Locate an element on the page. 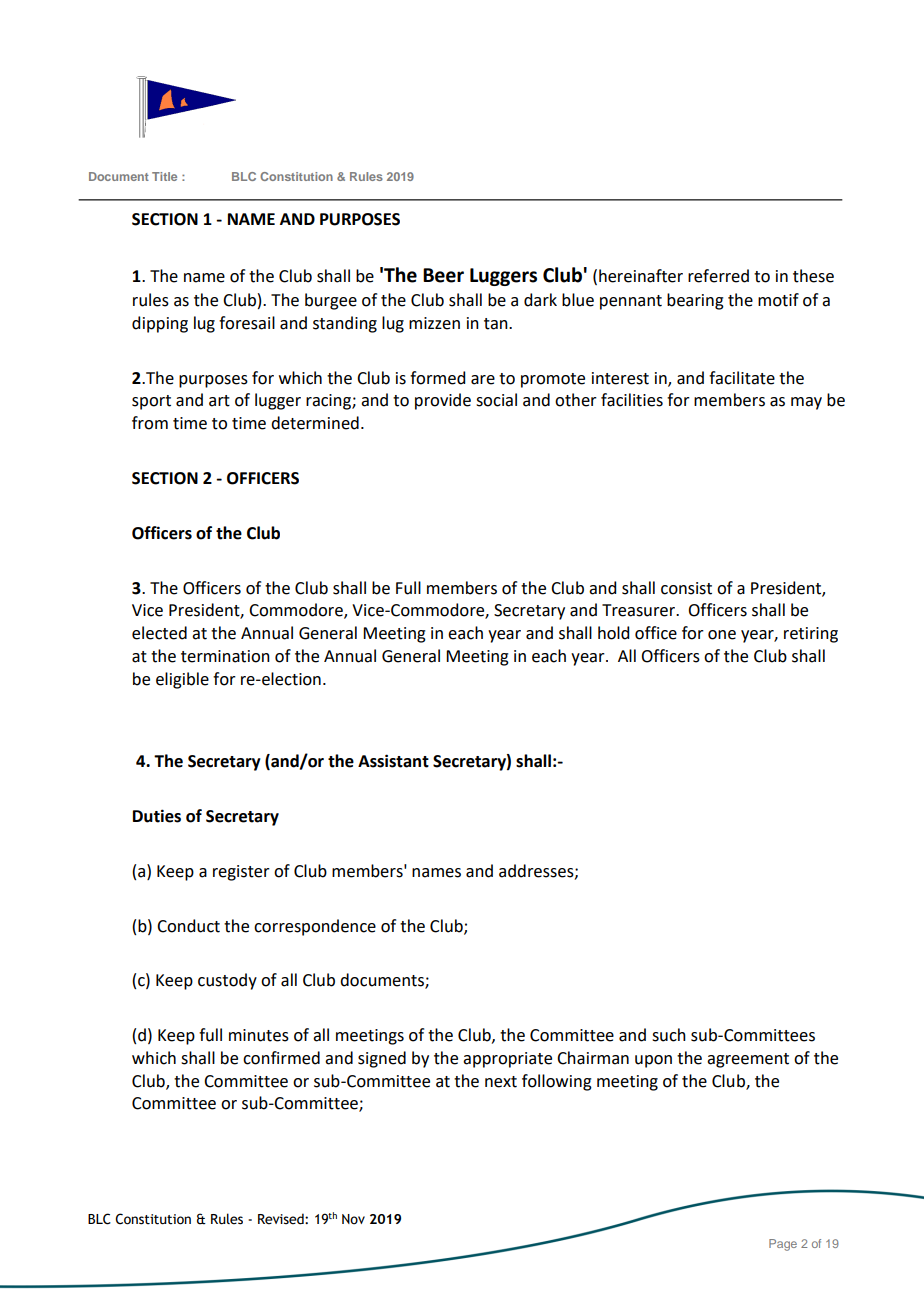 Image resolution: width=924 pixels, height=1308 pixels. one is located at coordinates (722, 635).
